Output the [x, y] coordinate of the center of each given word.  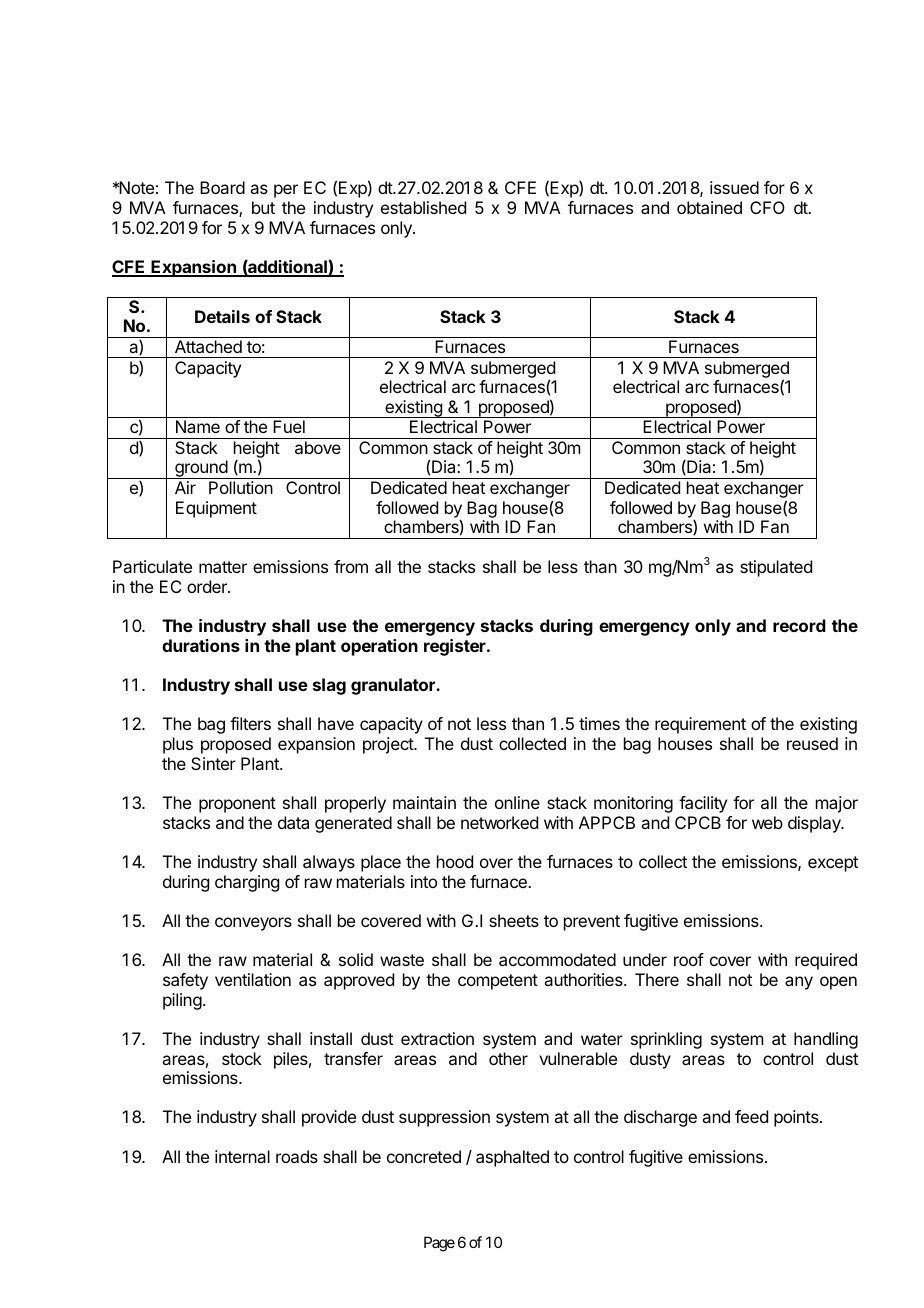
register [456, 647]
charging [247, 883]
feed [751, 1116]
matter [223, 567]
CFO [767, 207]
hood [455, 861]
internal [242, 1156]
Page [439, 1244]
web [767, 822]
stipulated [776, 568]
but [263, 207]
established [423, 207]
